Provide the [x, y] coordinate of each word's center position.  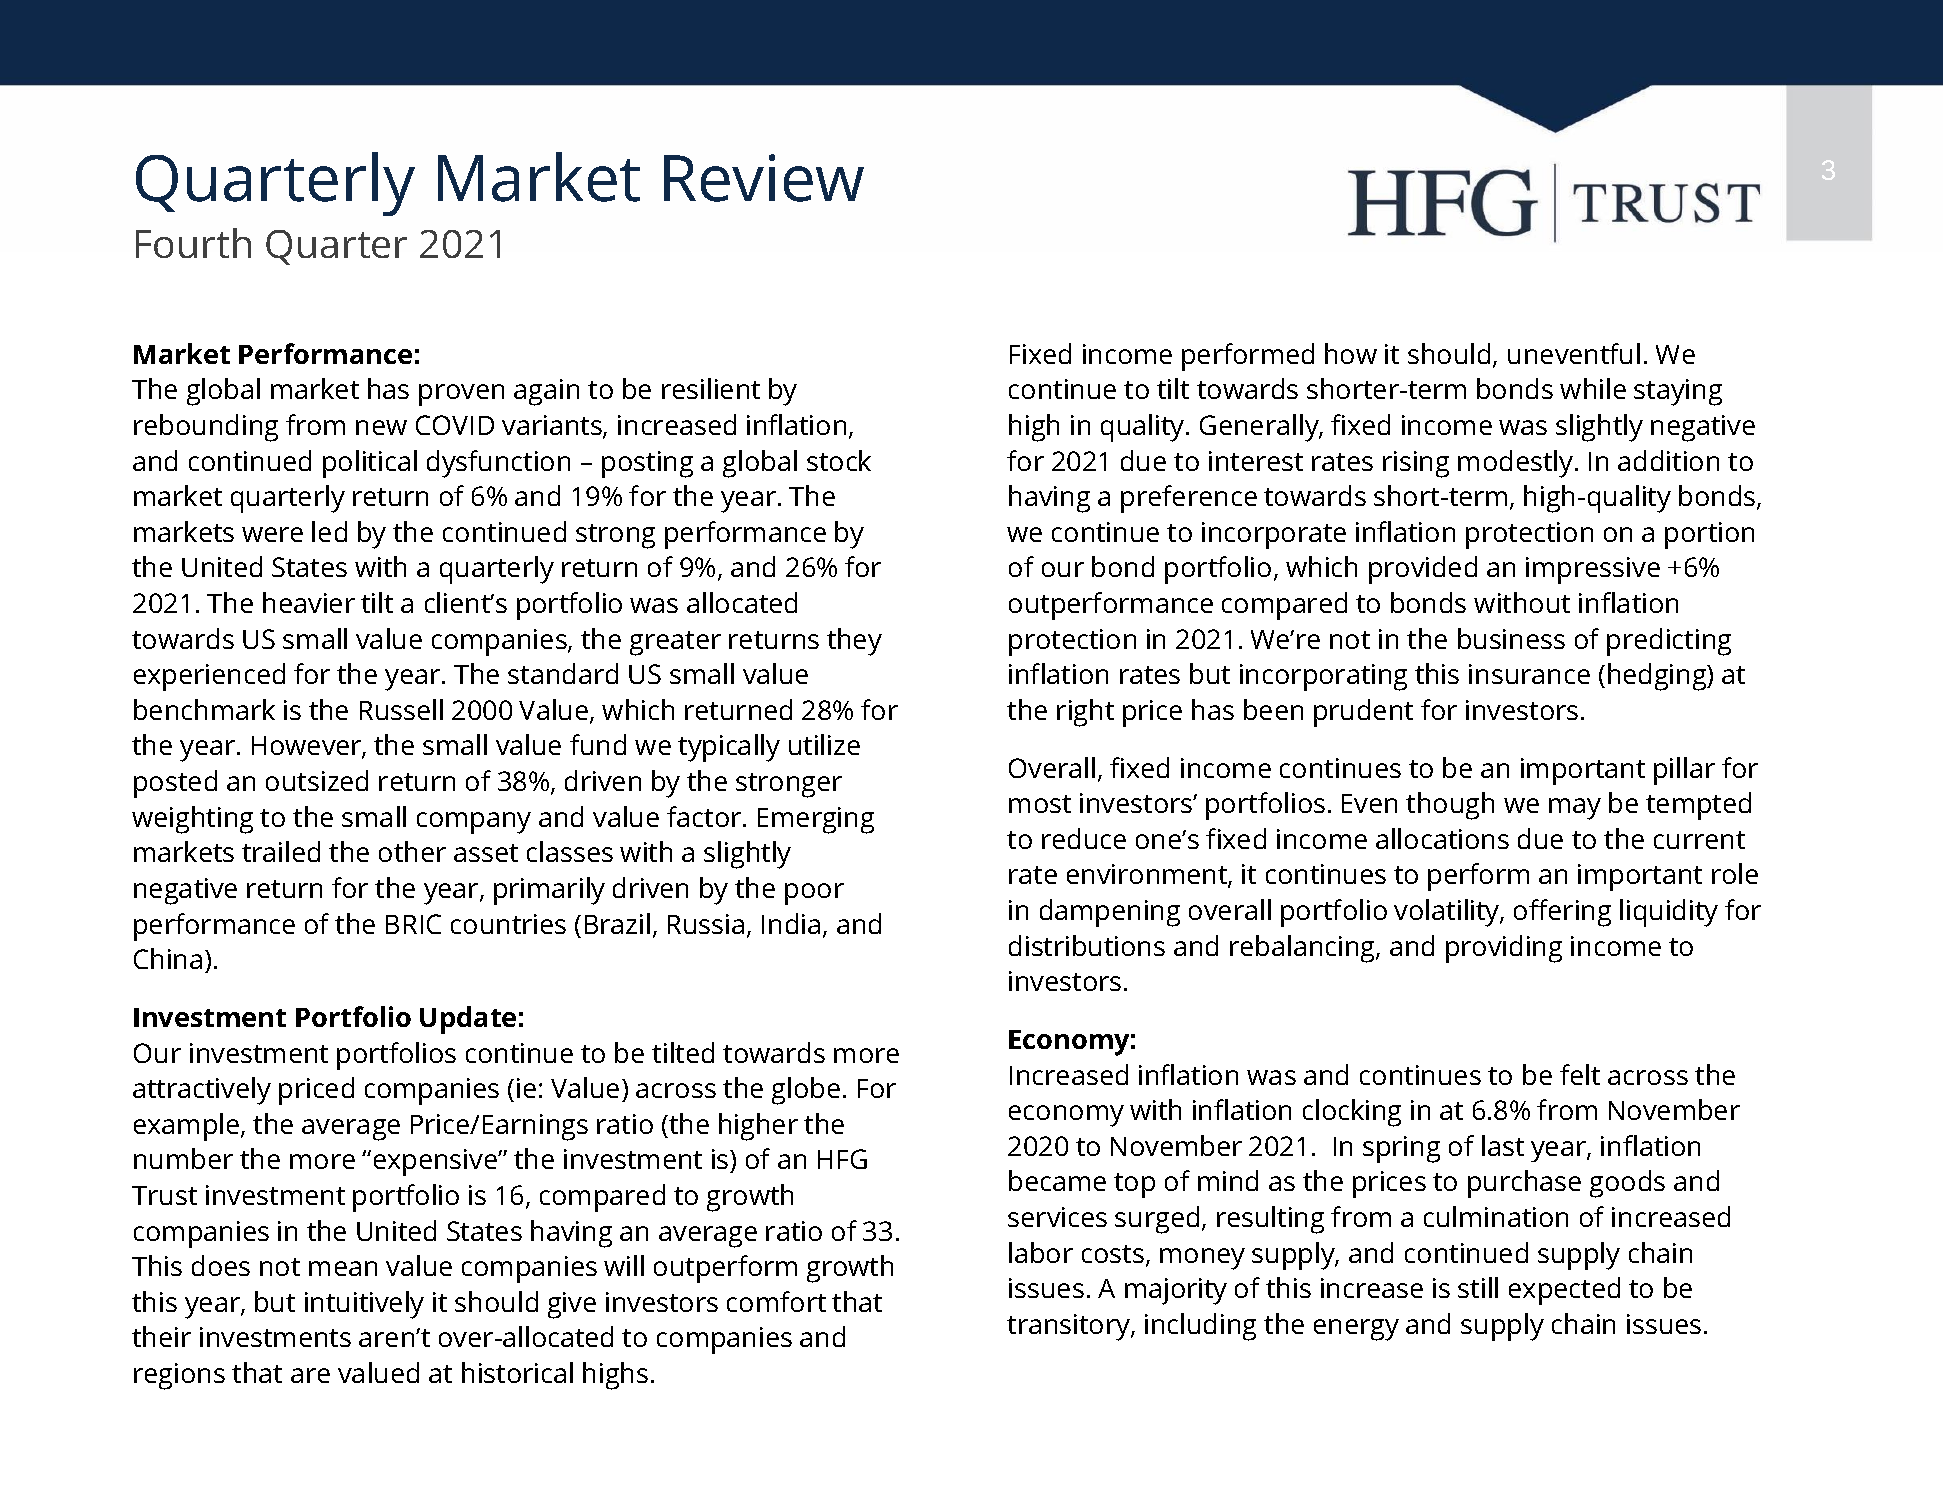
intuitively [364, 1305]
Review [764, 178]
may [1575, 809]
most [1040, 804]
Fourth [193, 243]
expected [1564, 1291]
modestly [1517, 464]
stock [839, 460]
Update [468, 1020]
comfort [776, 1301]
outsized [317, 780]
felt [1580, 1074]
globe [806, 1091]
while [1593, 388]
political [370, 464]
